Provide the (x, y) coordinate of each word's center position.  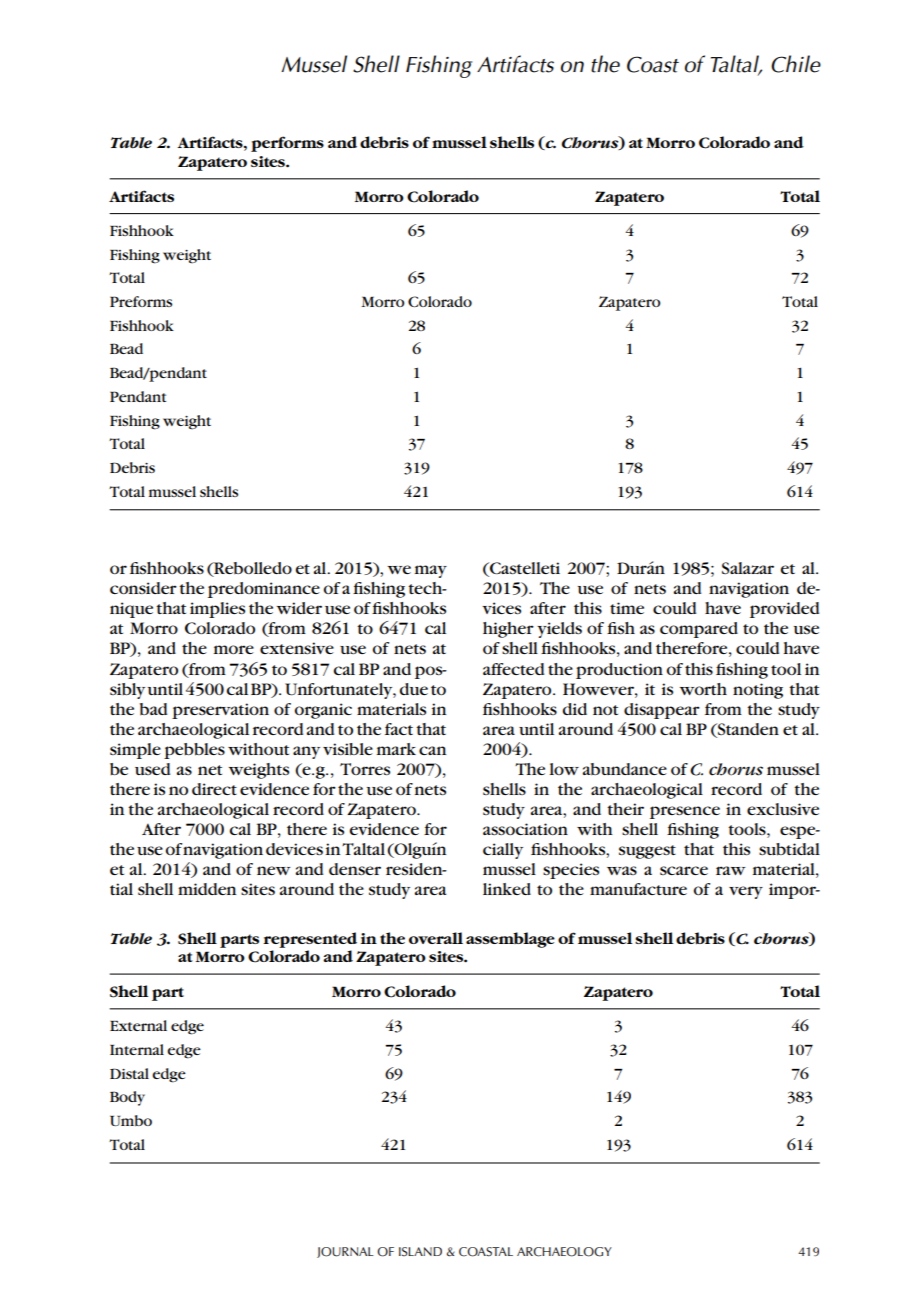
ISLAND (420, 1252)
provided (784, 610)
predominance (264, 590)
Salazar (748, 568)
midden (207, 889)
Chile (796, 64)
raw (731, 870)
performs (287, 144)
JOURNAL (345, 1252)
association (525, 829)
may (431, 571)
